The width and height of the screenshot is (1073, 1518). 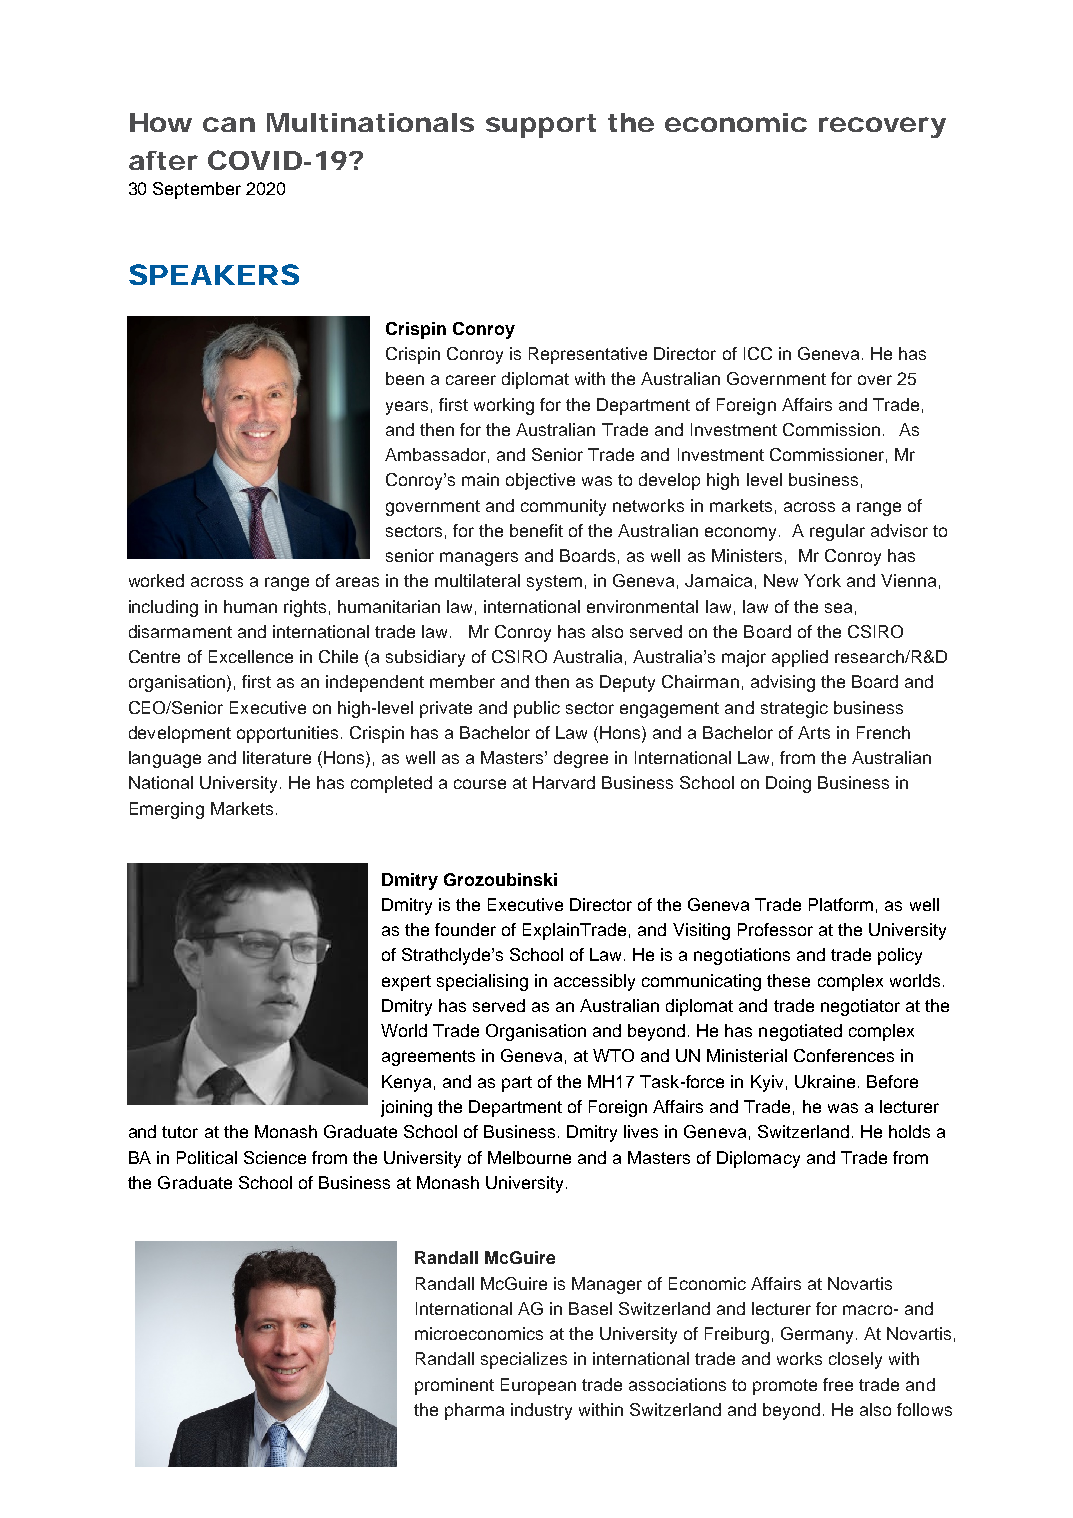 I want to click on expert, so click(x=406, y=983).
